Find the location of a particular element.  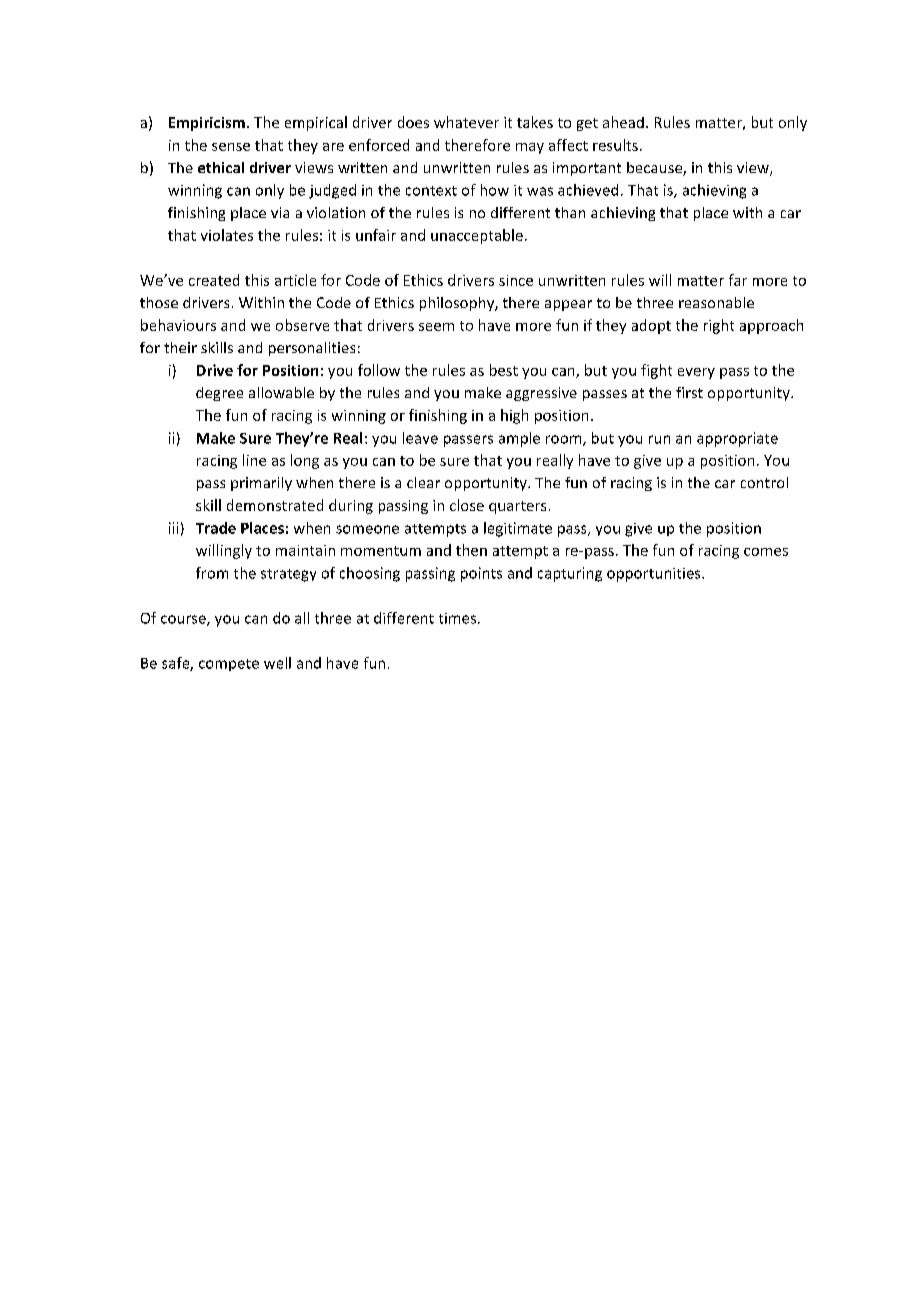

opportunities is located at coordinates (655, 575).
